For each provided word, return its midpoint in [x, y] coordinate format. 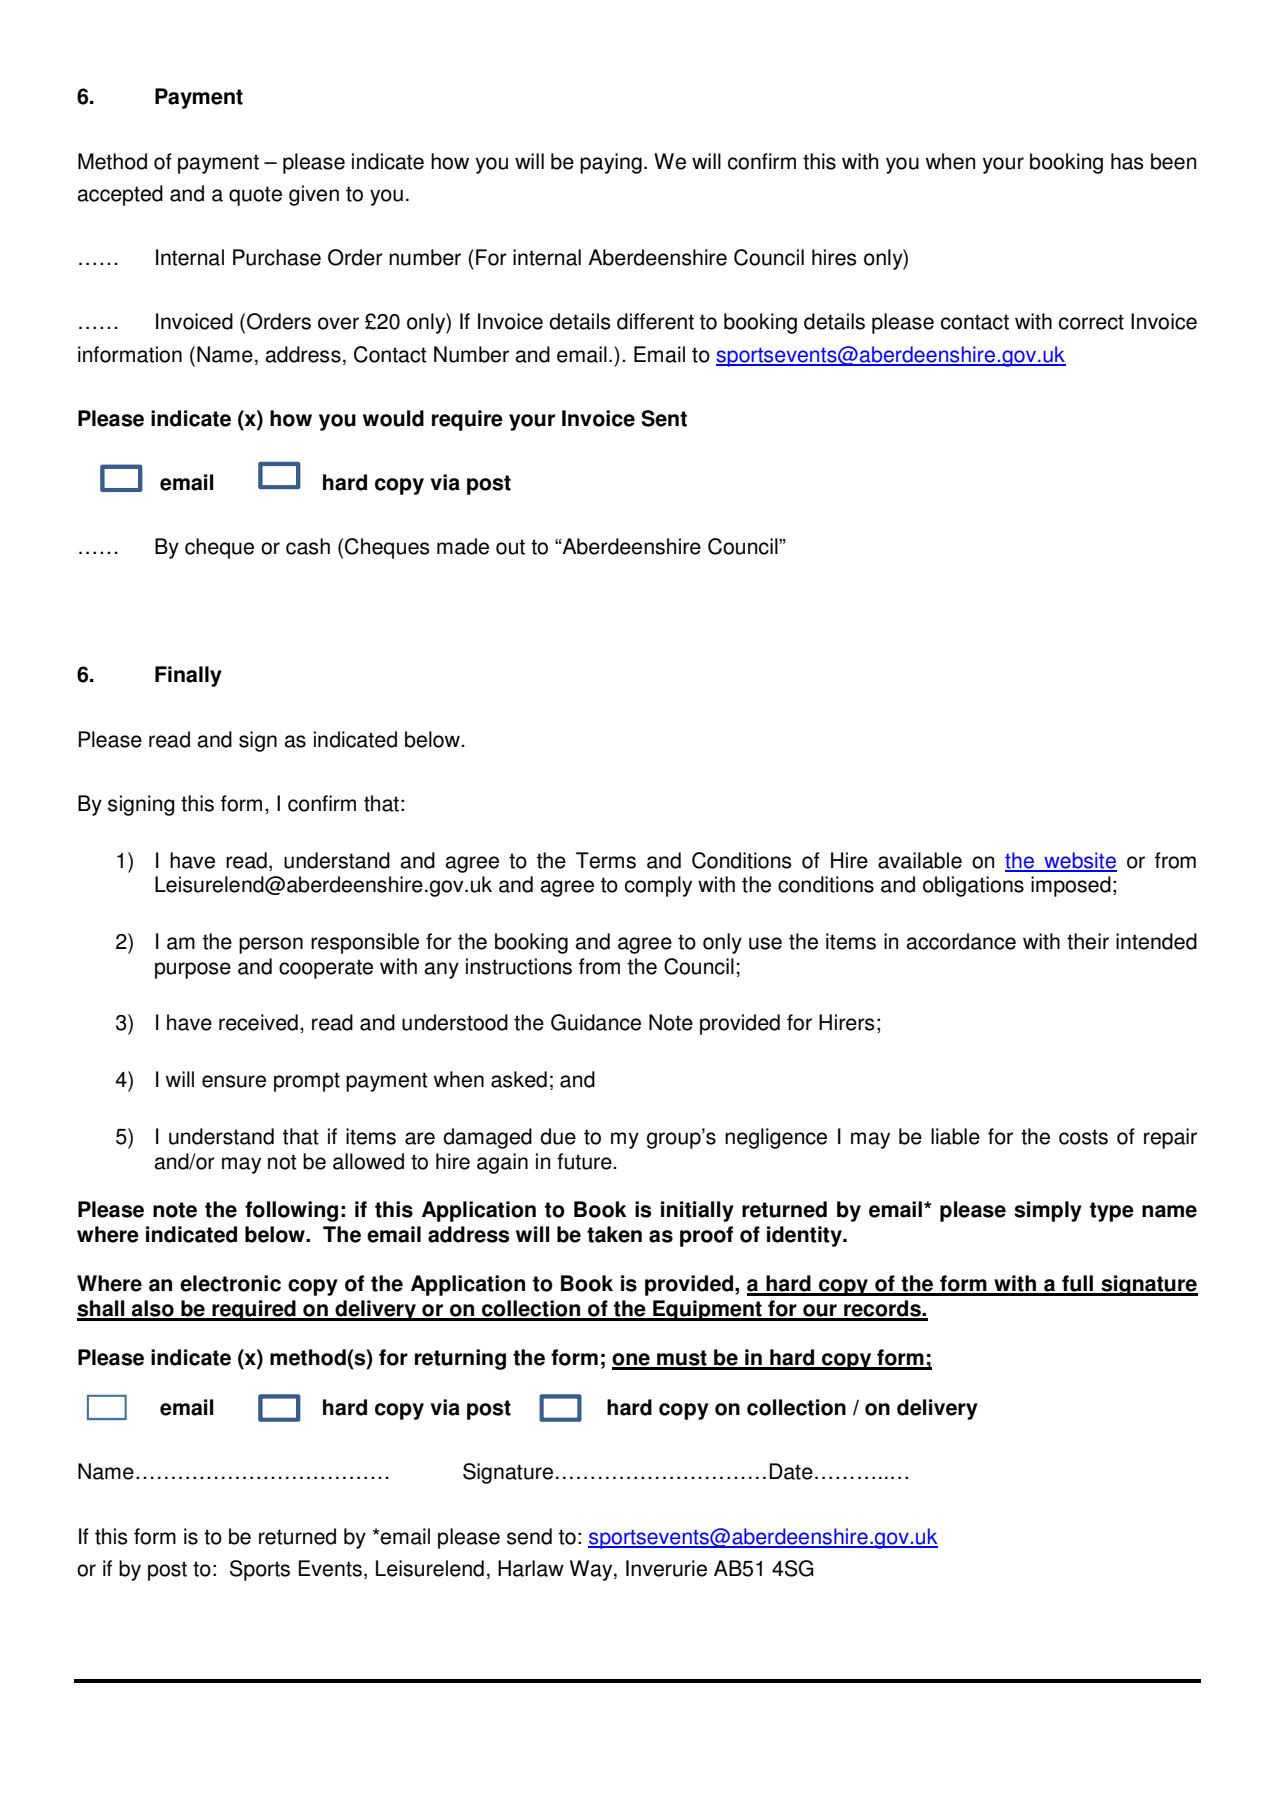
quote [255, 196]
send [529, 1536]
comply [658, 886]
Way [592, 1570]
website [1079, 861]
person [271, 945]
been [1173, 161]
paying [611, 163]
